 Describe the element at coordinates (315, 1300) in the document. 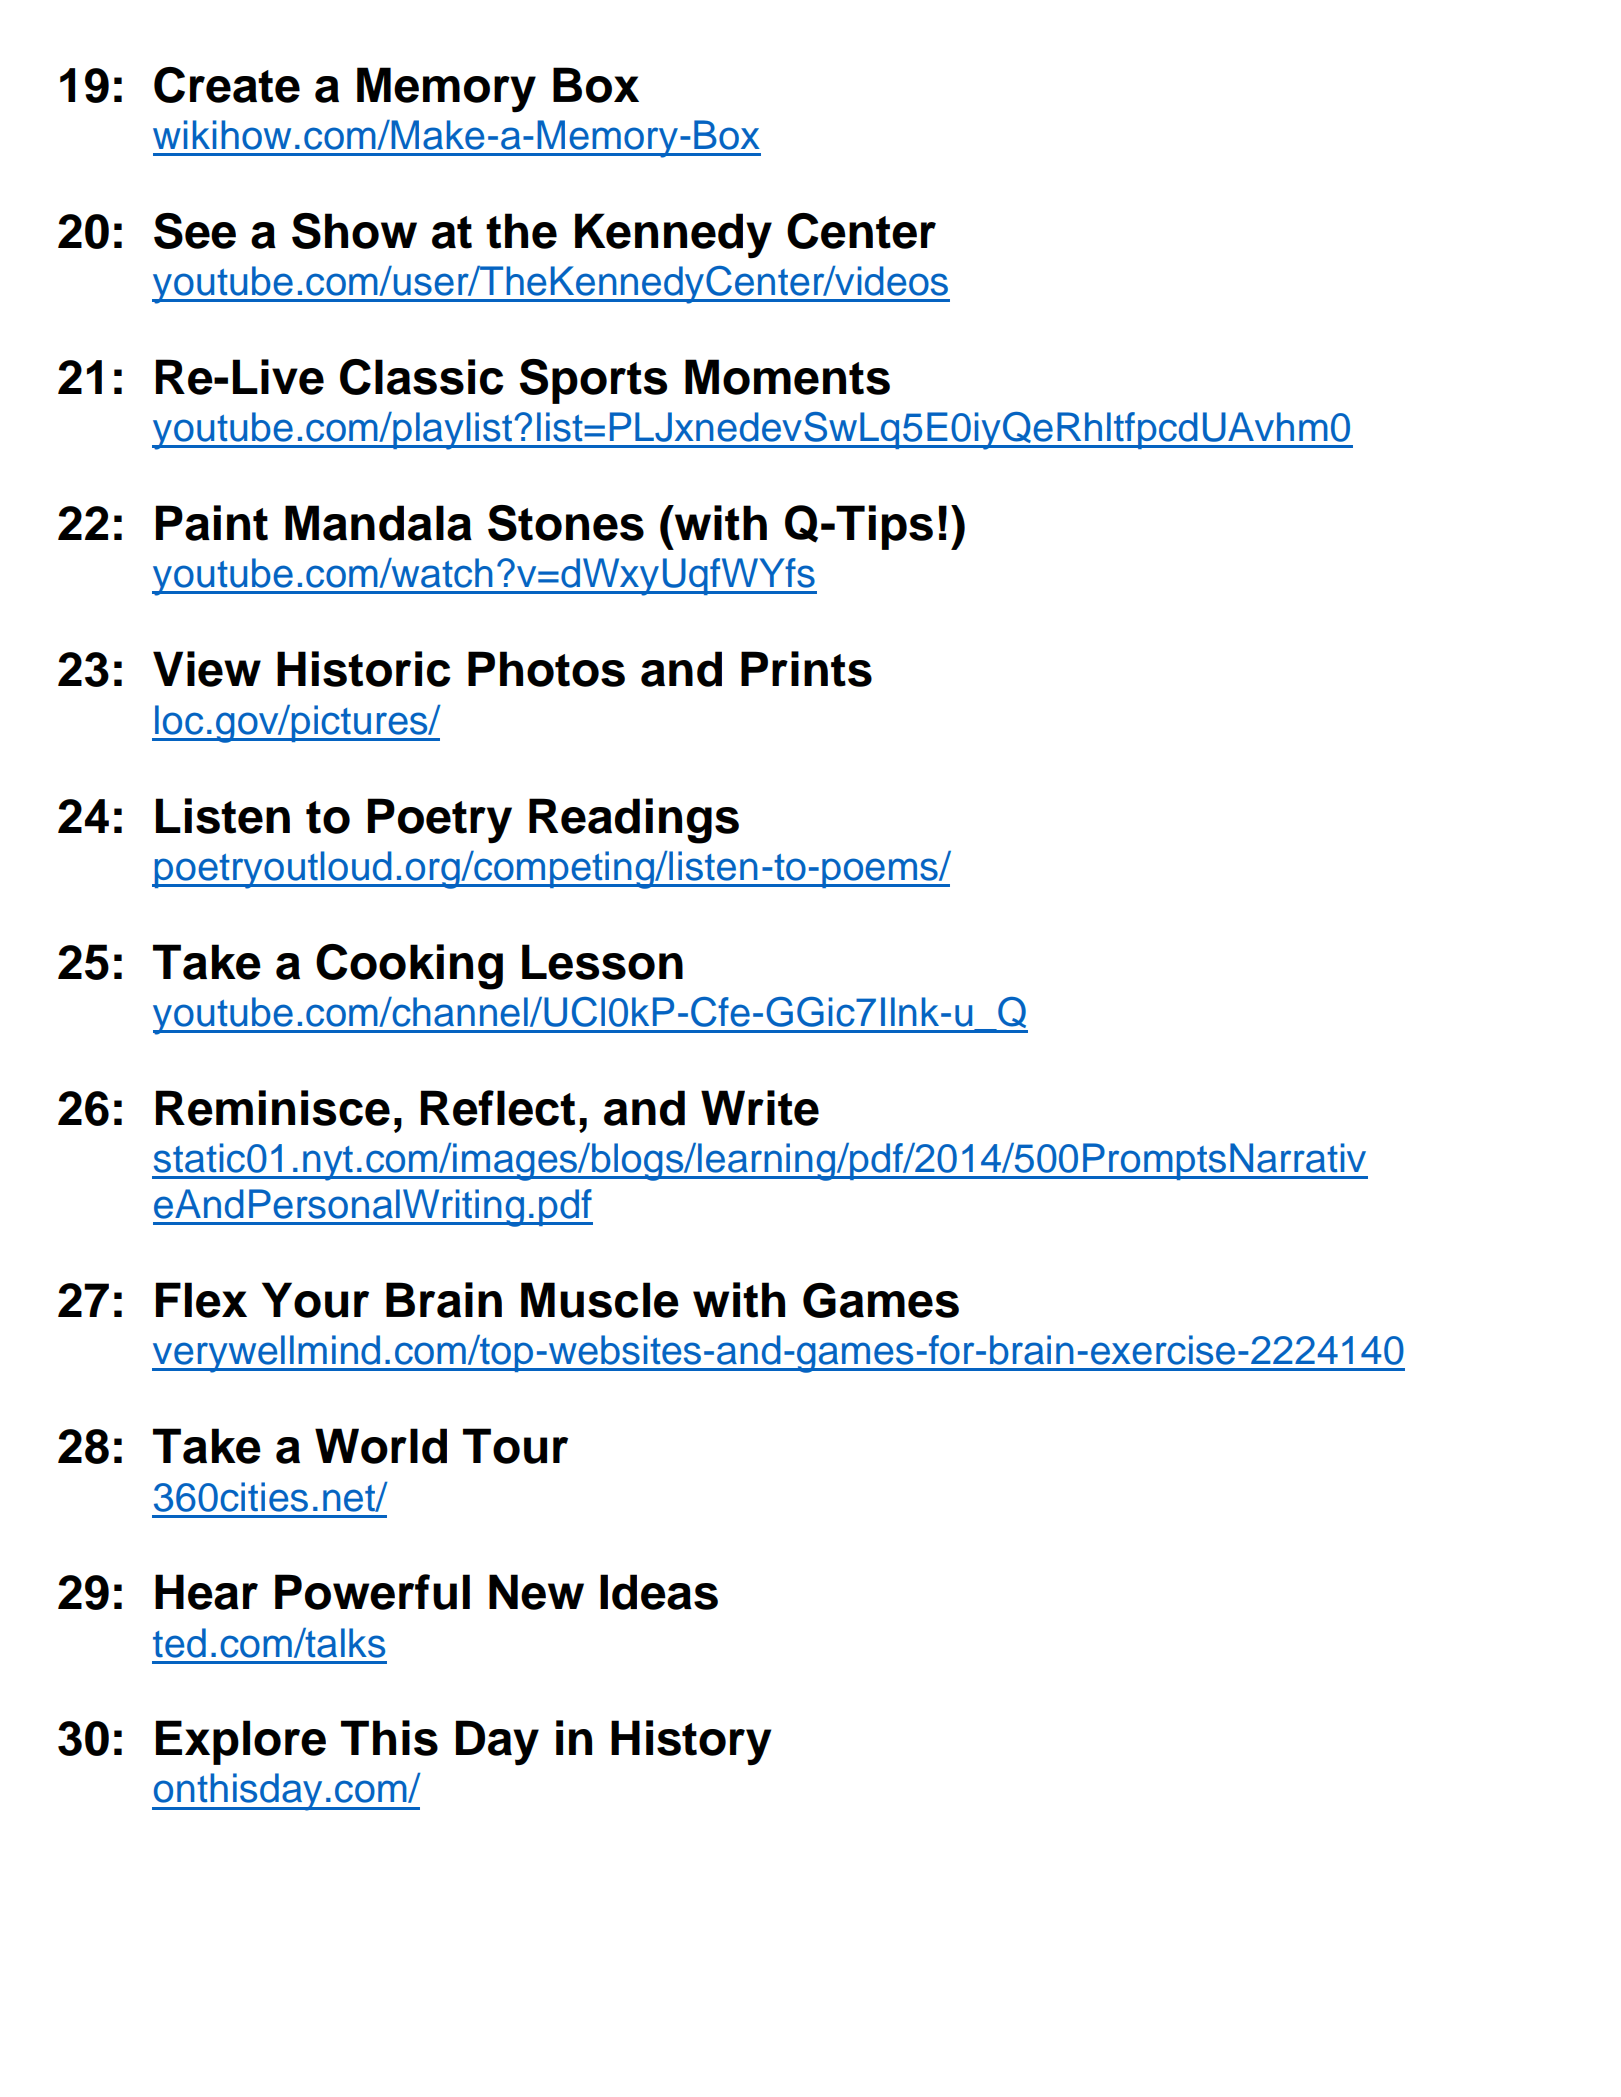

I see `Your` at that location.
